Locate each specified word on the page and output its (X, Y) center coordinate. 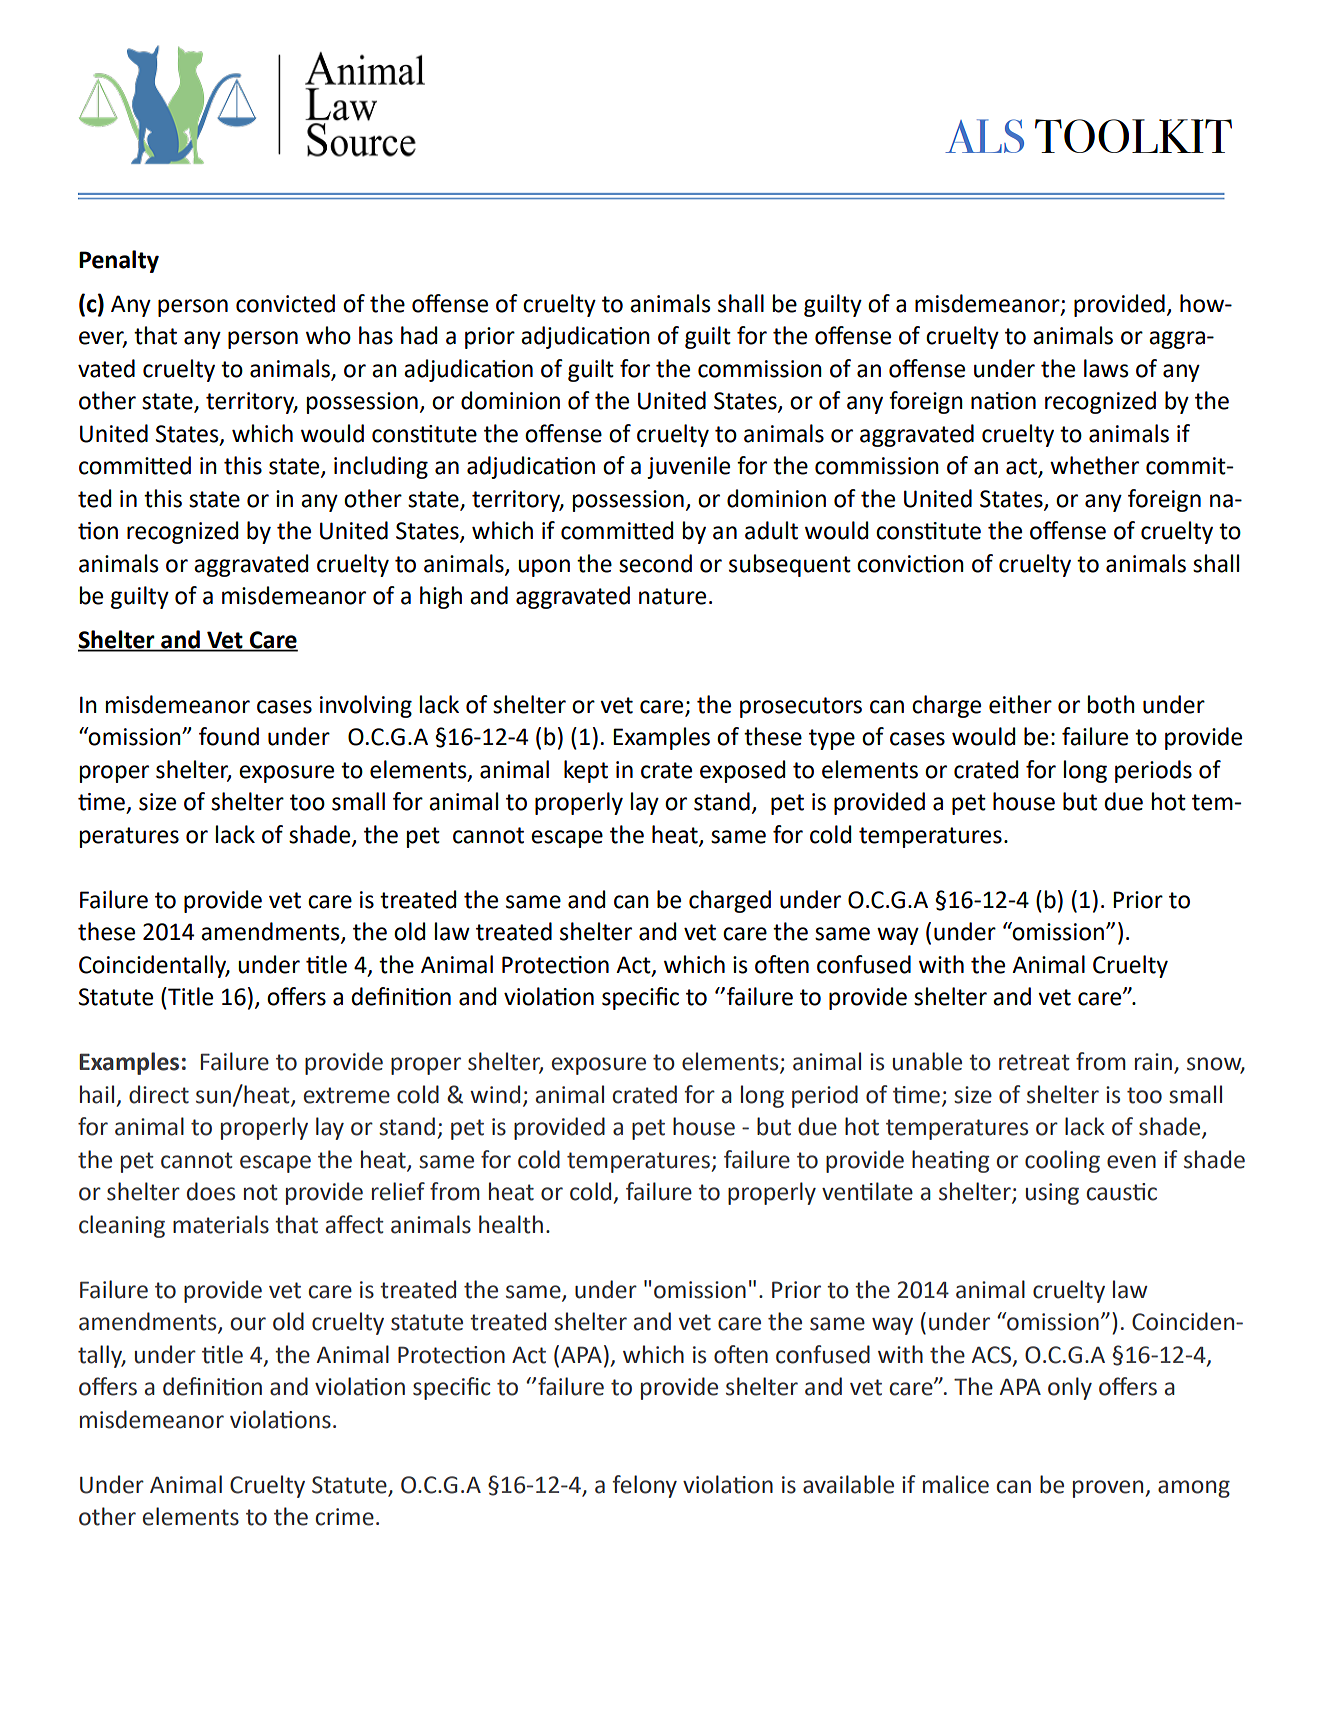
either (1020, 704)
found (229, 736)
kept (586, 771)
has (376, 335)
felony (644, 1486)
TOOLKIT (1133, 136)
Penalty (119, 261)
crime (344, 1517)
